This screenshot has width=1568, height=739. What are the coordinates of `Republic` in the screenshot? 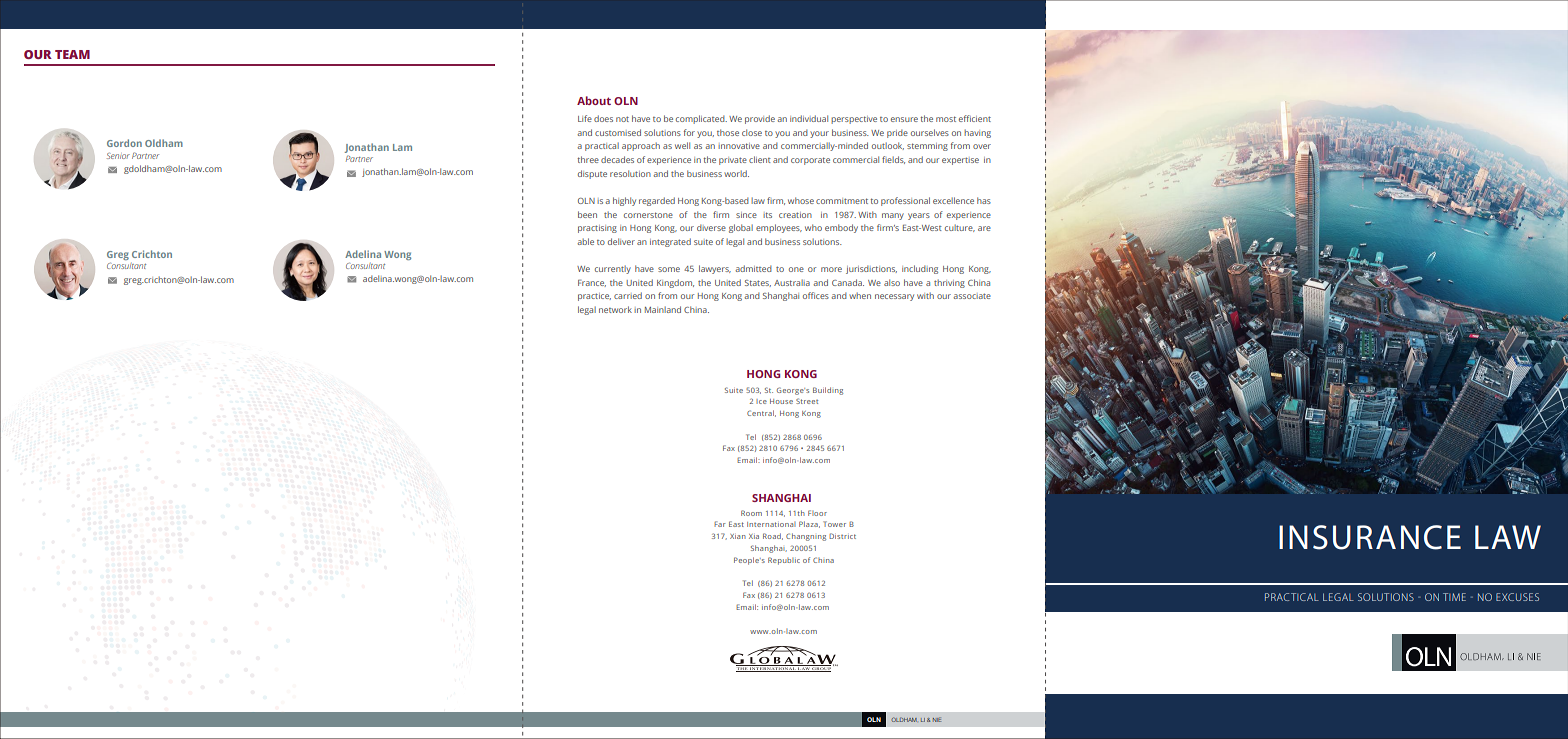 It's located at (784, 561).
